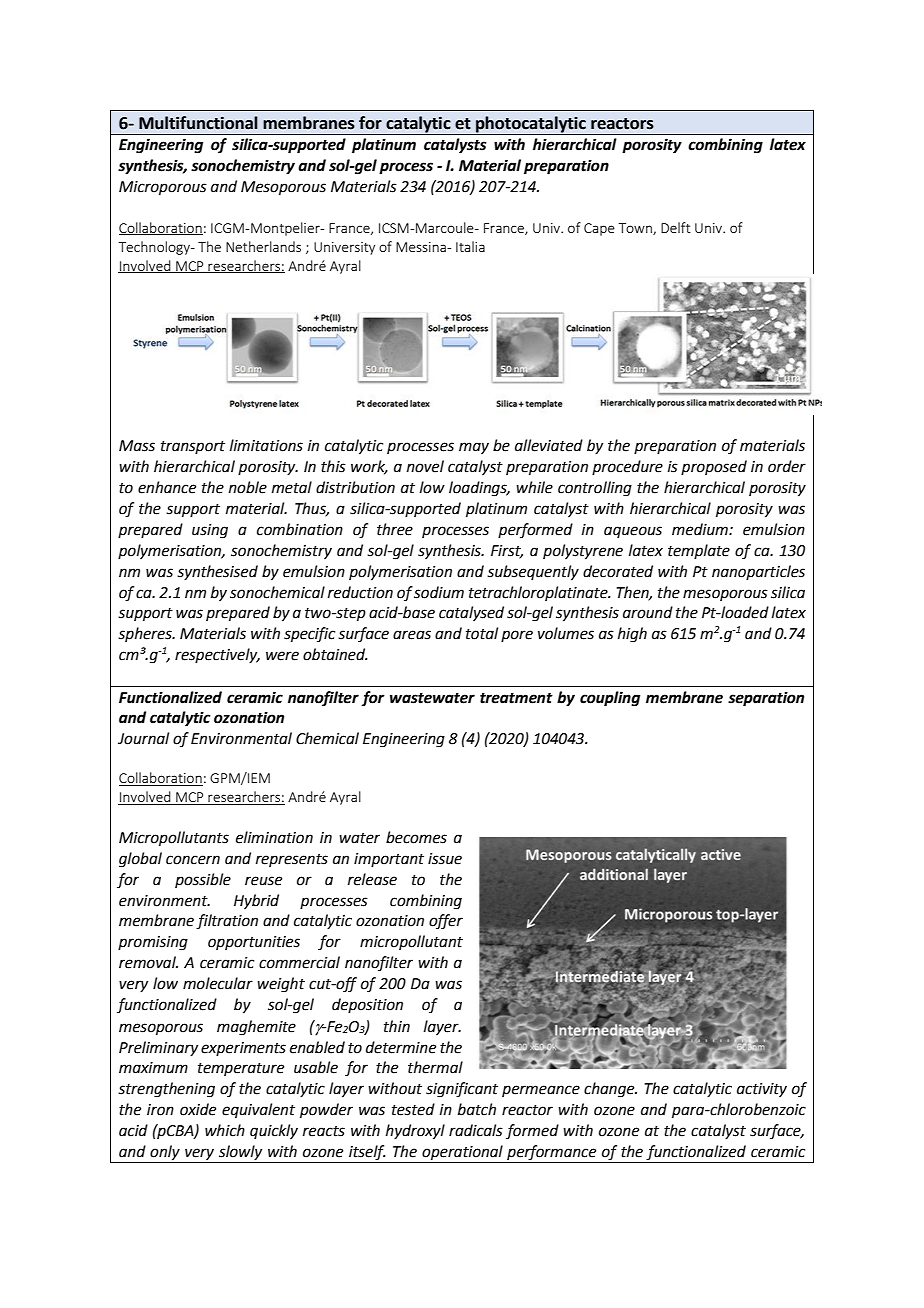  Describe the element at coordinates (210, 531) in the screenshot. I see `using` at that location.
